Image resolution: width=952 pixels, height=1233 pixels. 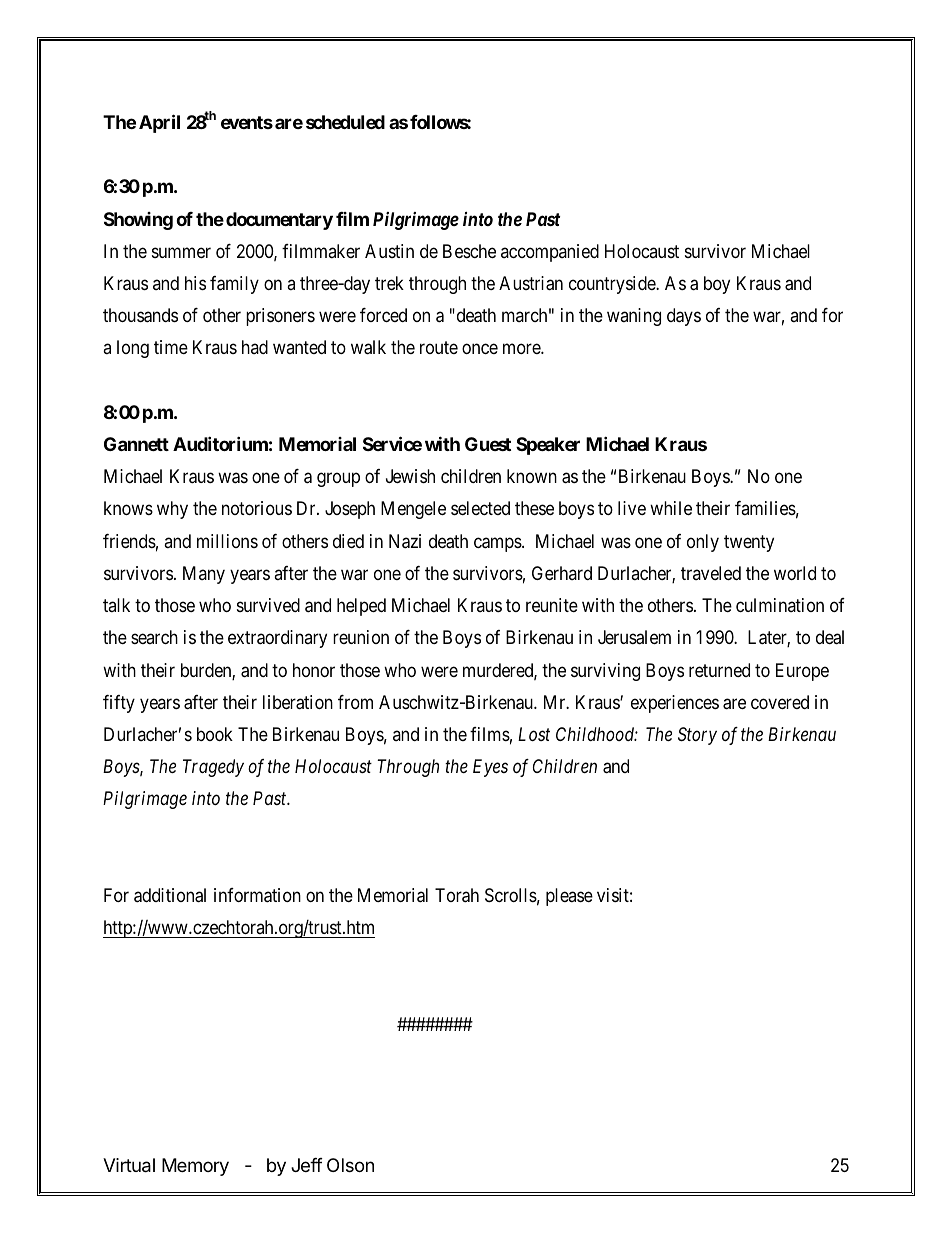 What do you see at coordinates (159, 123) in the screenshot?
I see `April` at bounding box center [159, 123].
